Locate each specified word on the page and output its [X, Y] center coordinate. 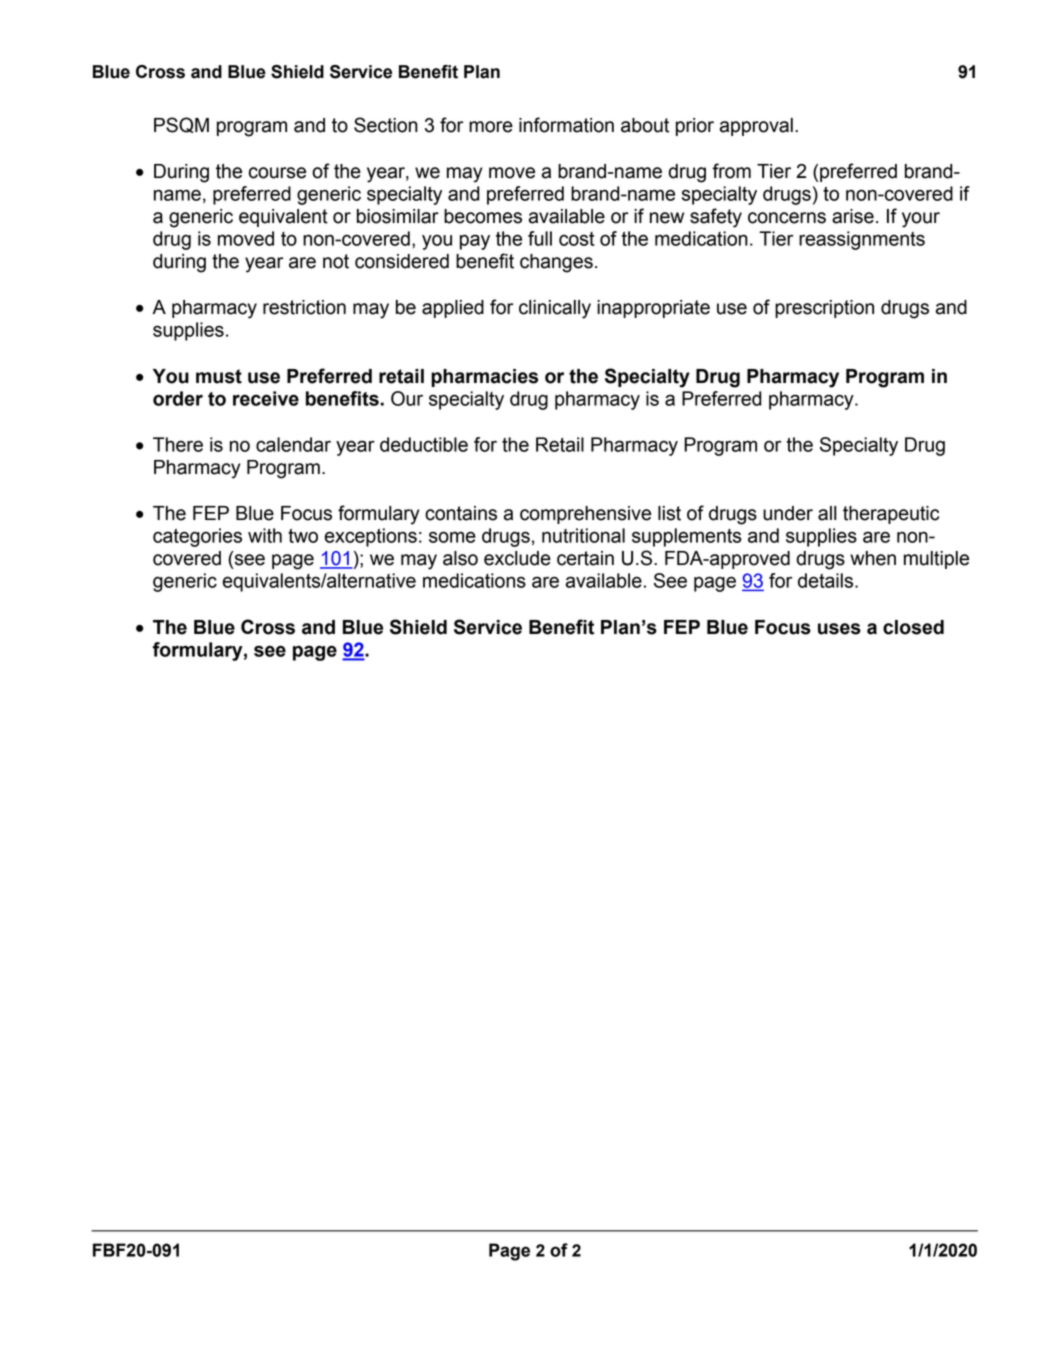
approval [756, 127]
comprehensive [585, 515]
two [303, 536]
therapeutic [891, 515]
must [219, 376]
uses [839, 629]
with [265, 535]
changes [556, 263]
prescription [824, 309]
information [566, 125]
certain [585, 558]
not [336, 261]
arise [853, 216]
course [277, 173]
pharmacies [484, 378]
